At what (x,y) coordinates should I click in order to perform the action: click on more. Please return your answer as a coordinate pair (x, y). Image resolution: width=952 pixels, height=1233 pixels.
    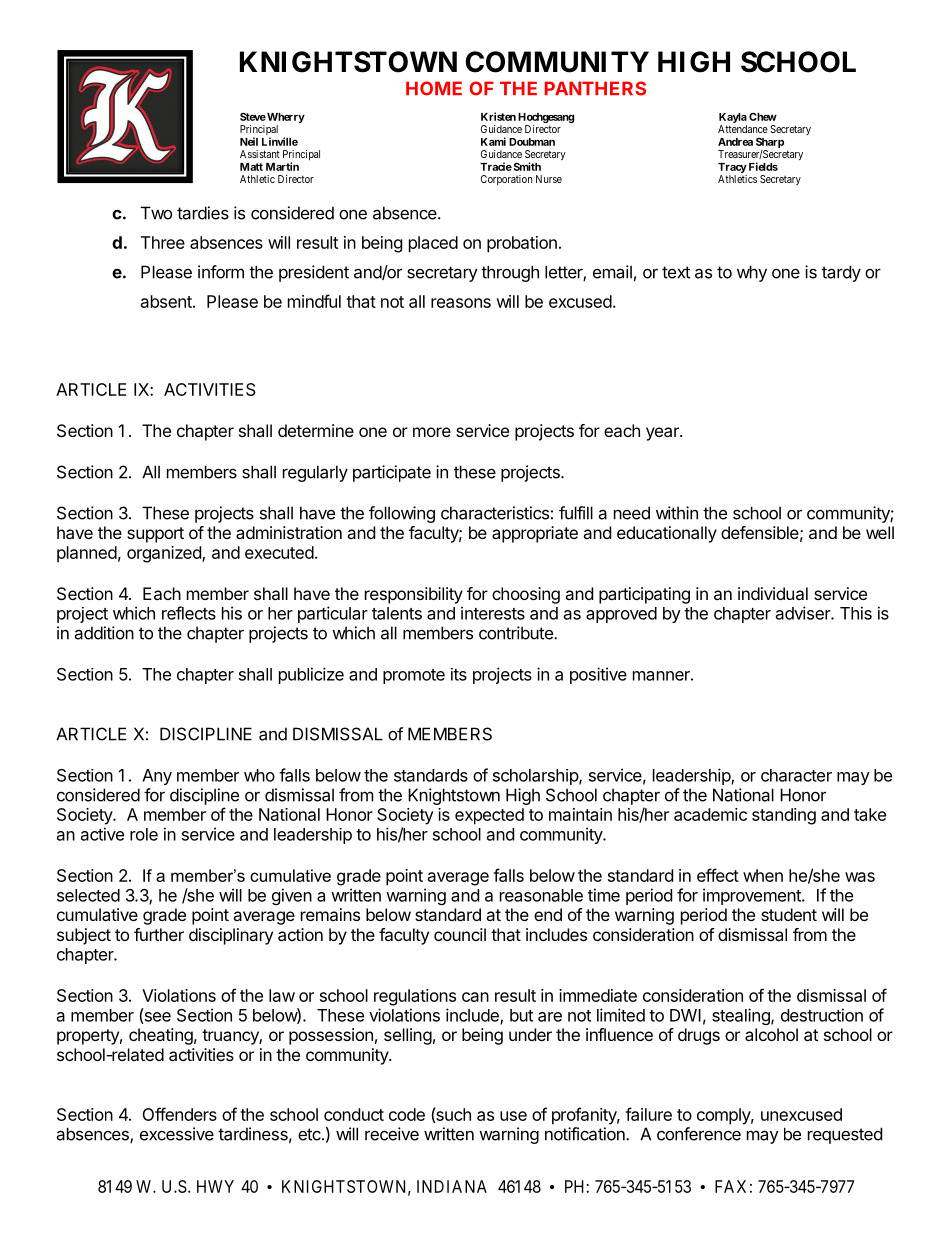
    Looking at the image, I should click on (432, 432).
